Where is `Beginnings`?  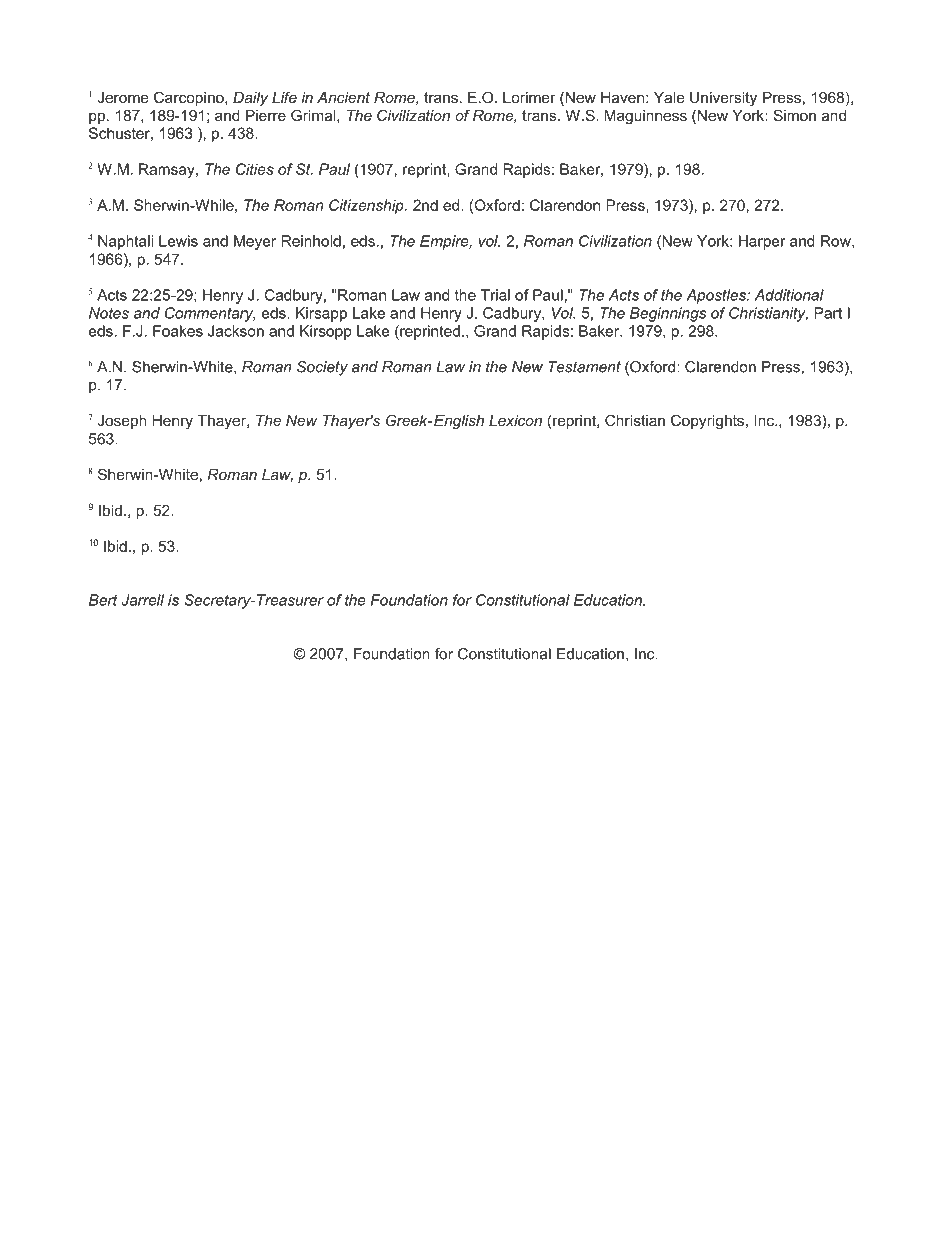
Beginnings is located at coordinates (668, 314).
